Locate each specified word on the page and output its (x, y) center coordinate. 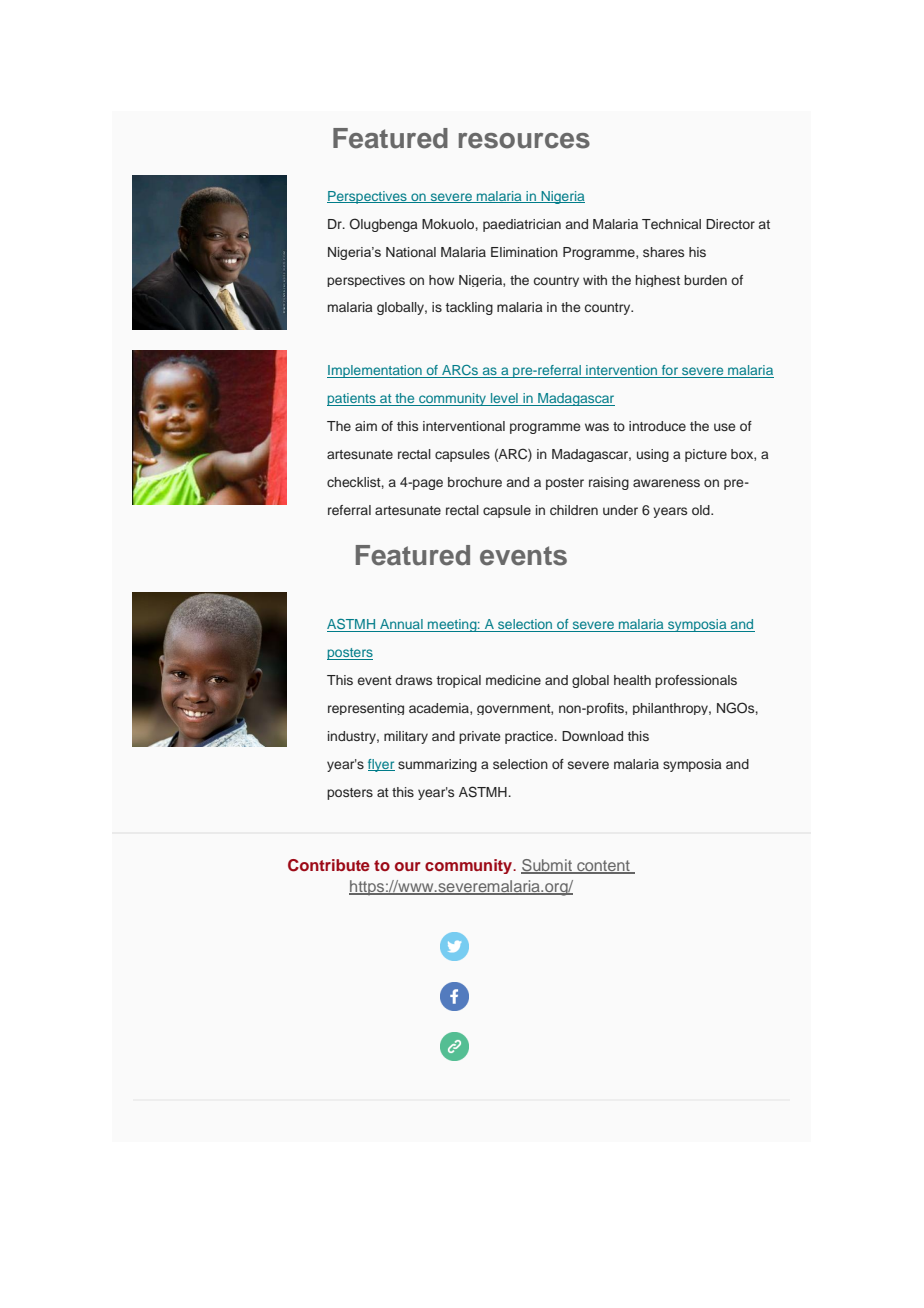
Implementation (375, 371)
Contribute (329, 865)
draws (413, 680)
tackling (469, 308)
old (702, 510)
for (670, 371)
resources (524, 141)
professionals (696, 681)
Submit (547, 866)
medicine (513, 680)
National (411, 252)
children (574, 510)
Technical (671, 224)
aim (366, 426)
